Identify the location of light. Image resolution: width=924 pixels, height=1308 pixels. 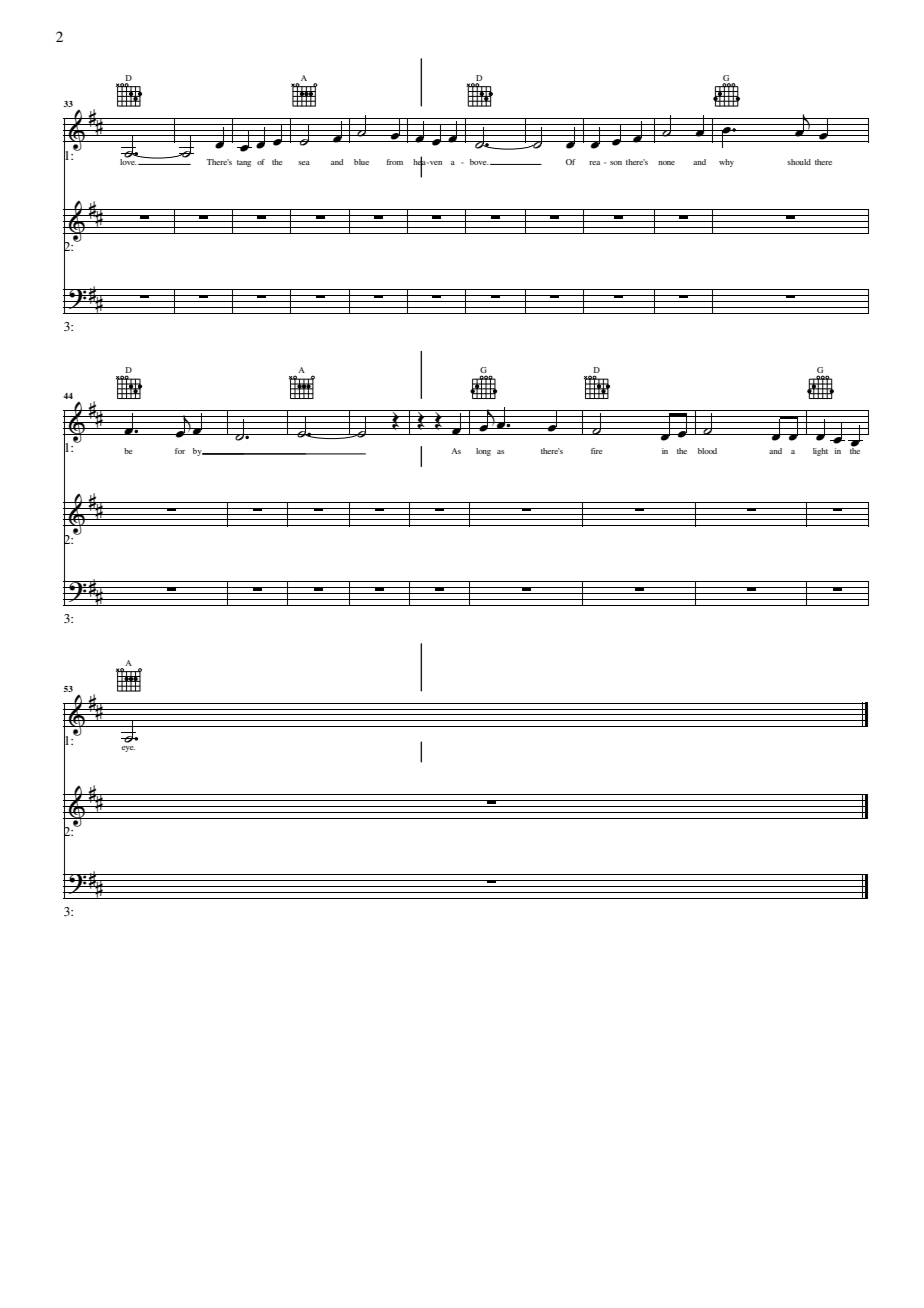
(820, 452).
